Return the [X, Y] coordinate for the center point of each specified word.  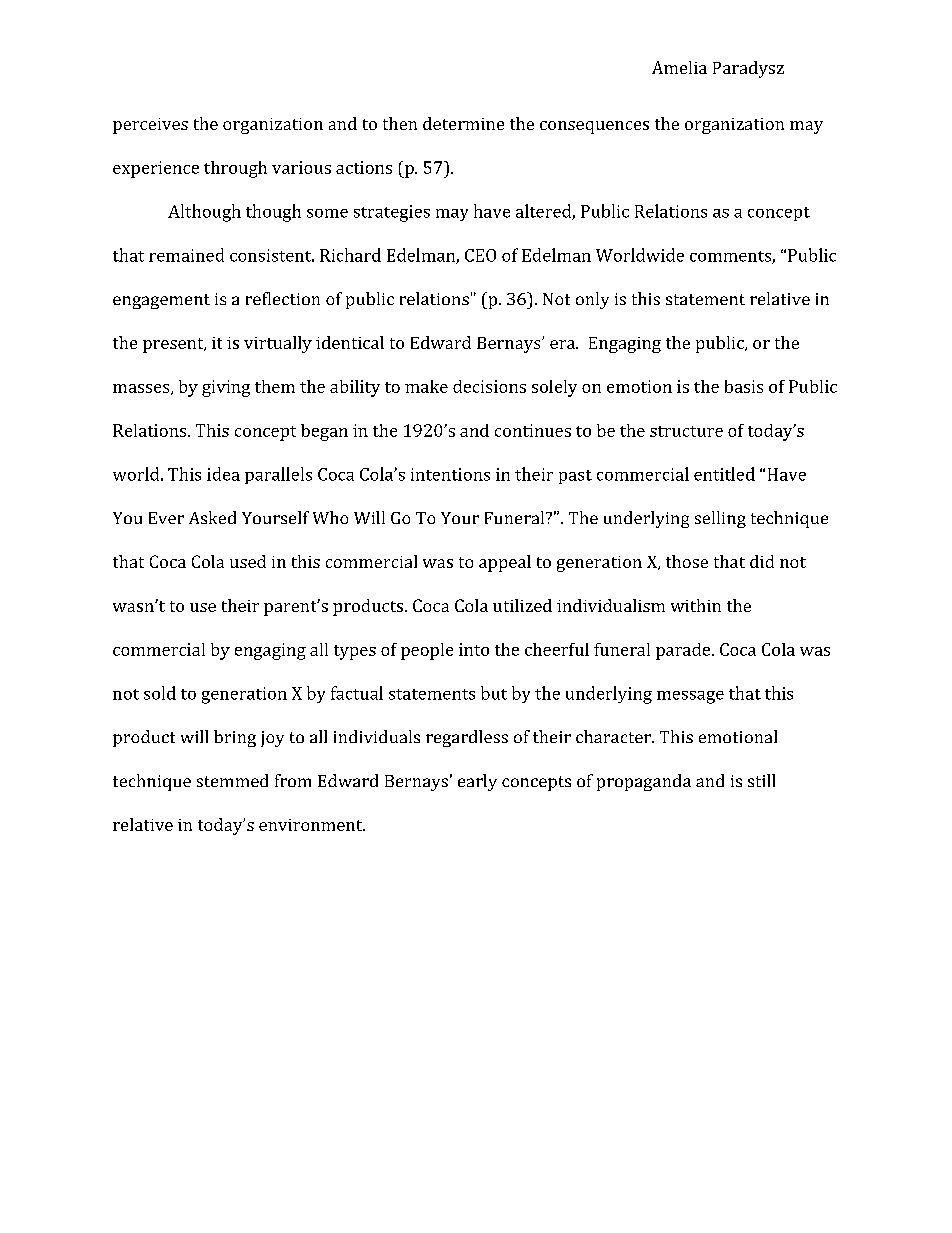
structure [686, 431]
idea [223, 474]
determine [463, 123]
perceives [150, 126]
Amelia [679, 67]
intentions [450, 474]
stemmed [232, 780]
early [477, 782]
